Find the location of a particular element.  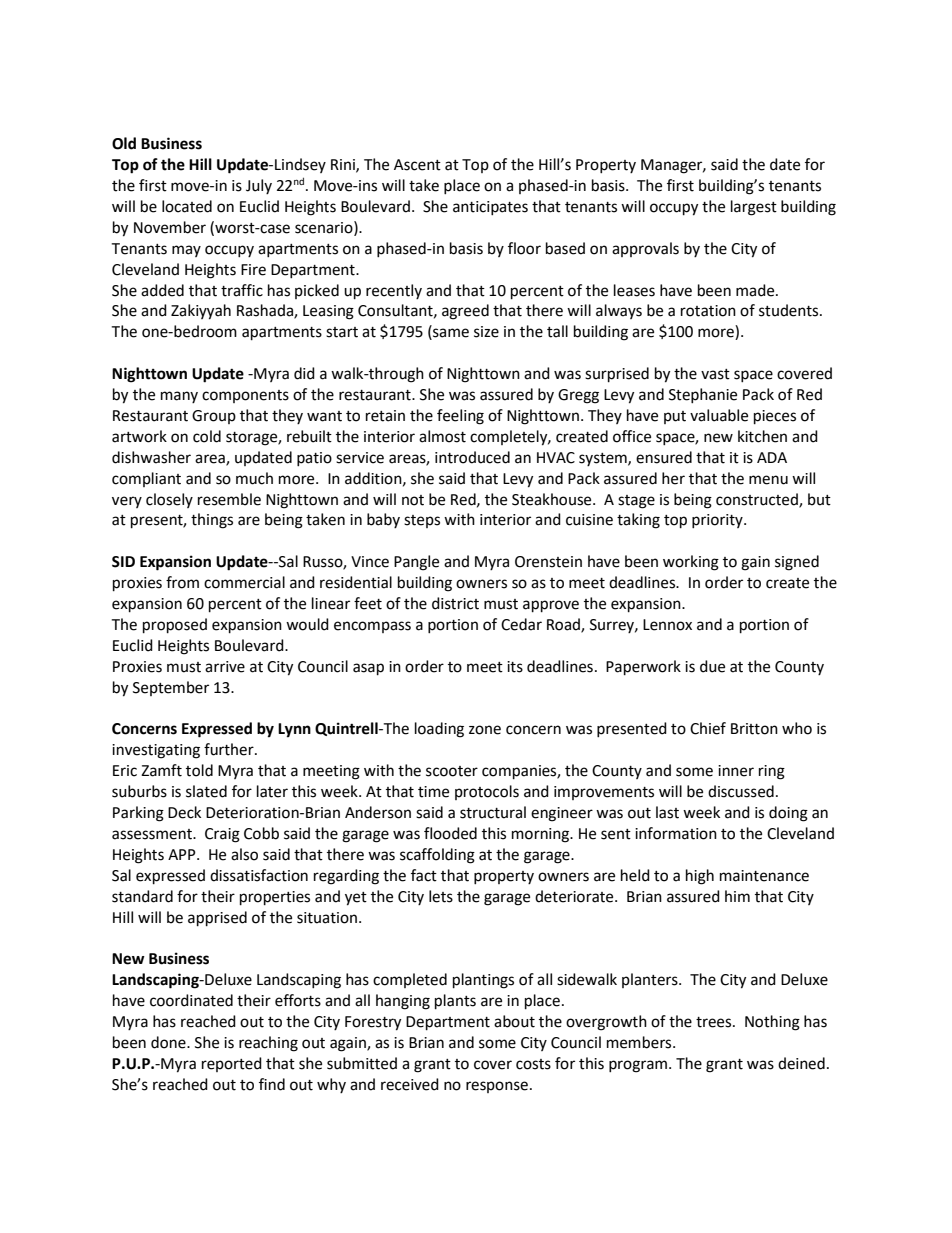

priority is located at coordinates (718, 521).
